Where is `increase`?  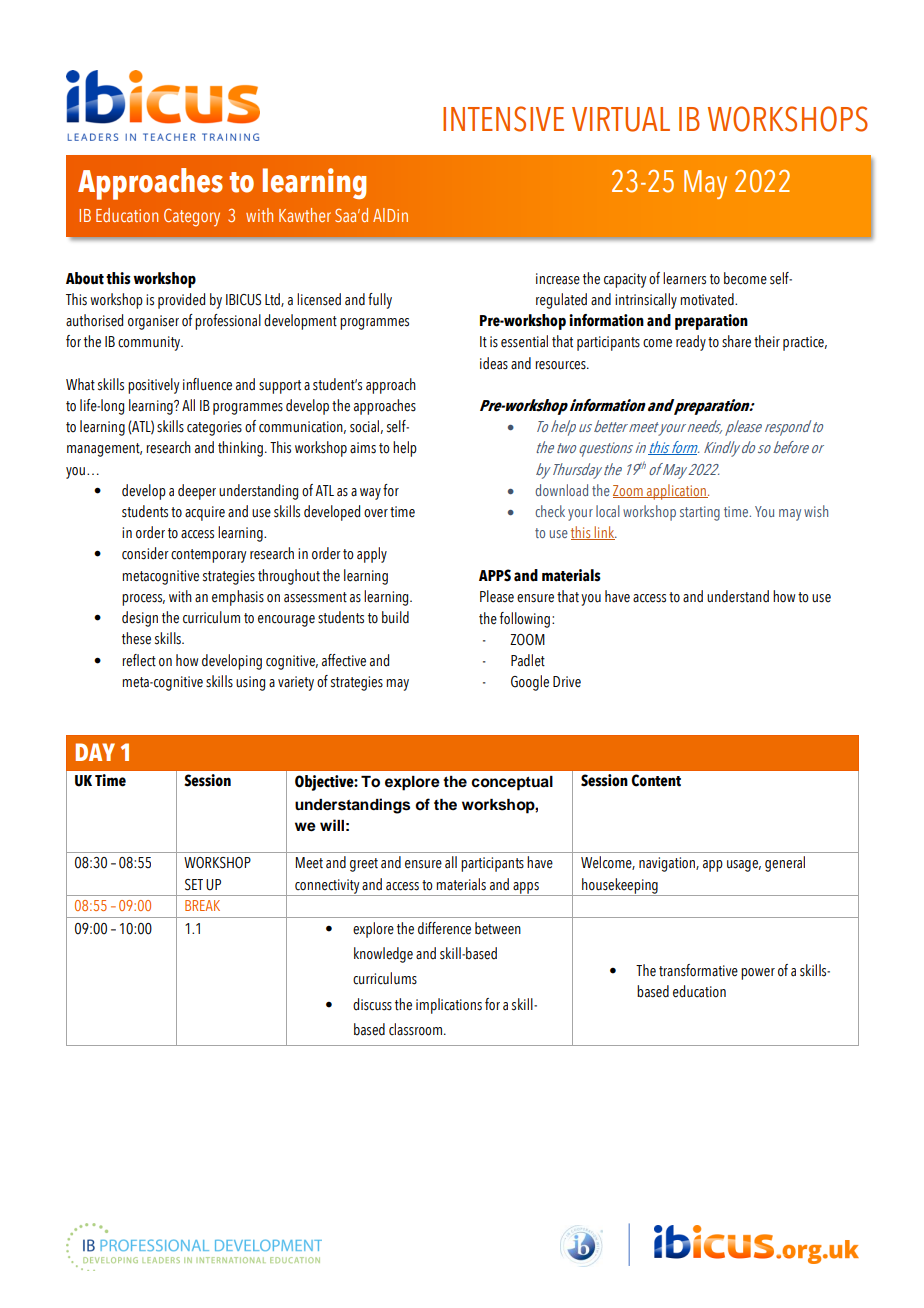 increase is located at coordinates (558, 279).
